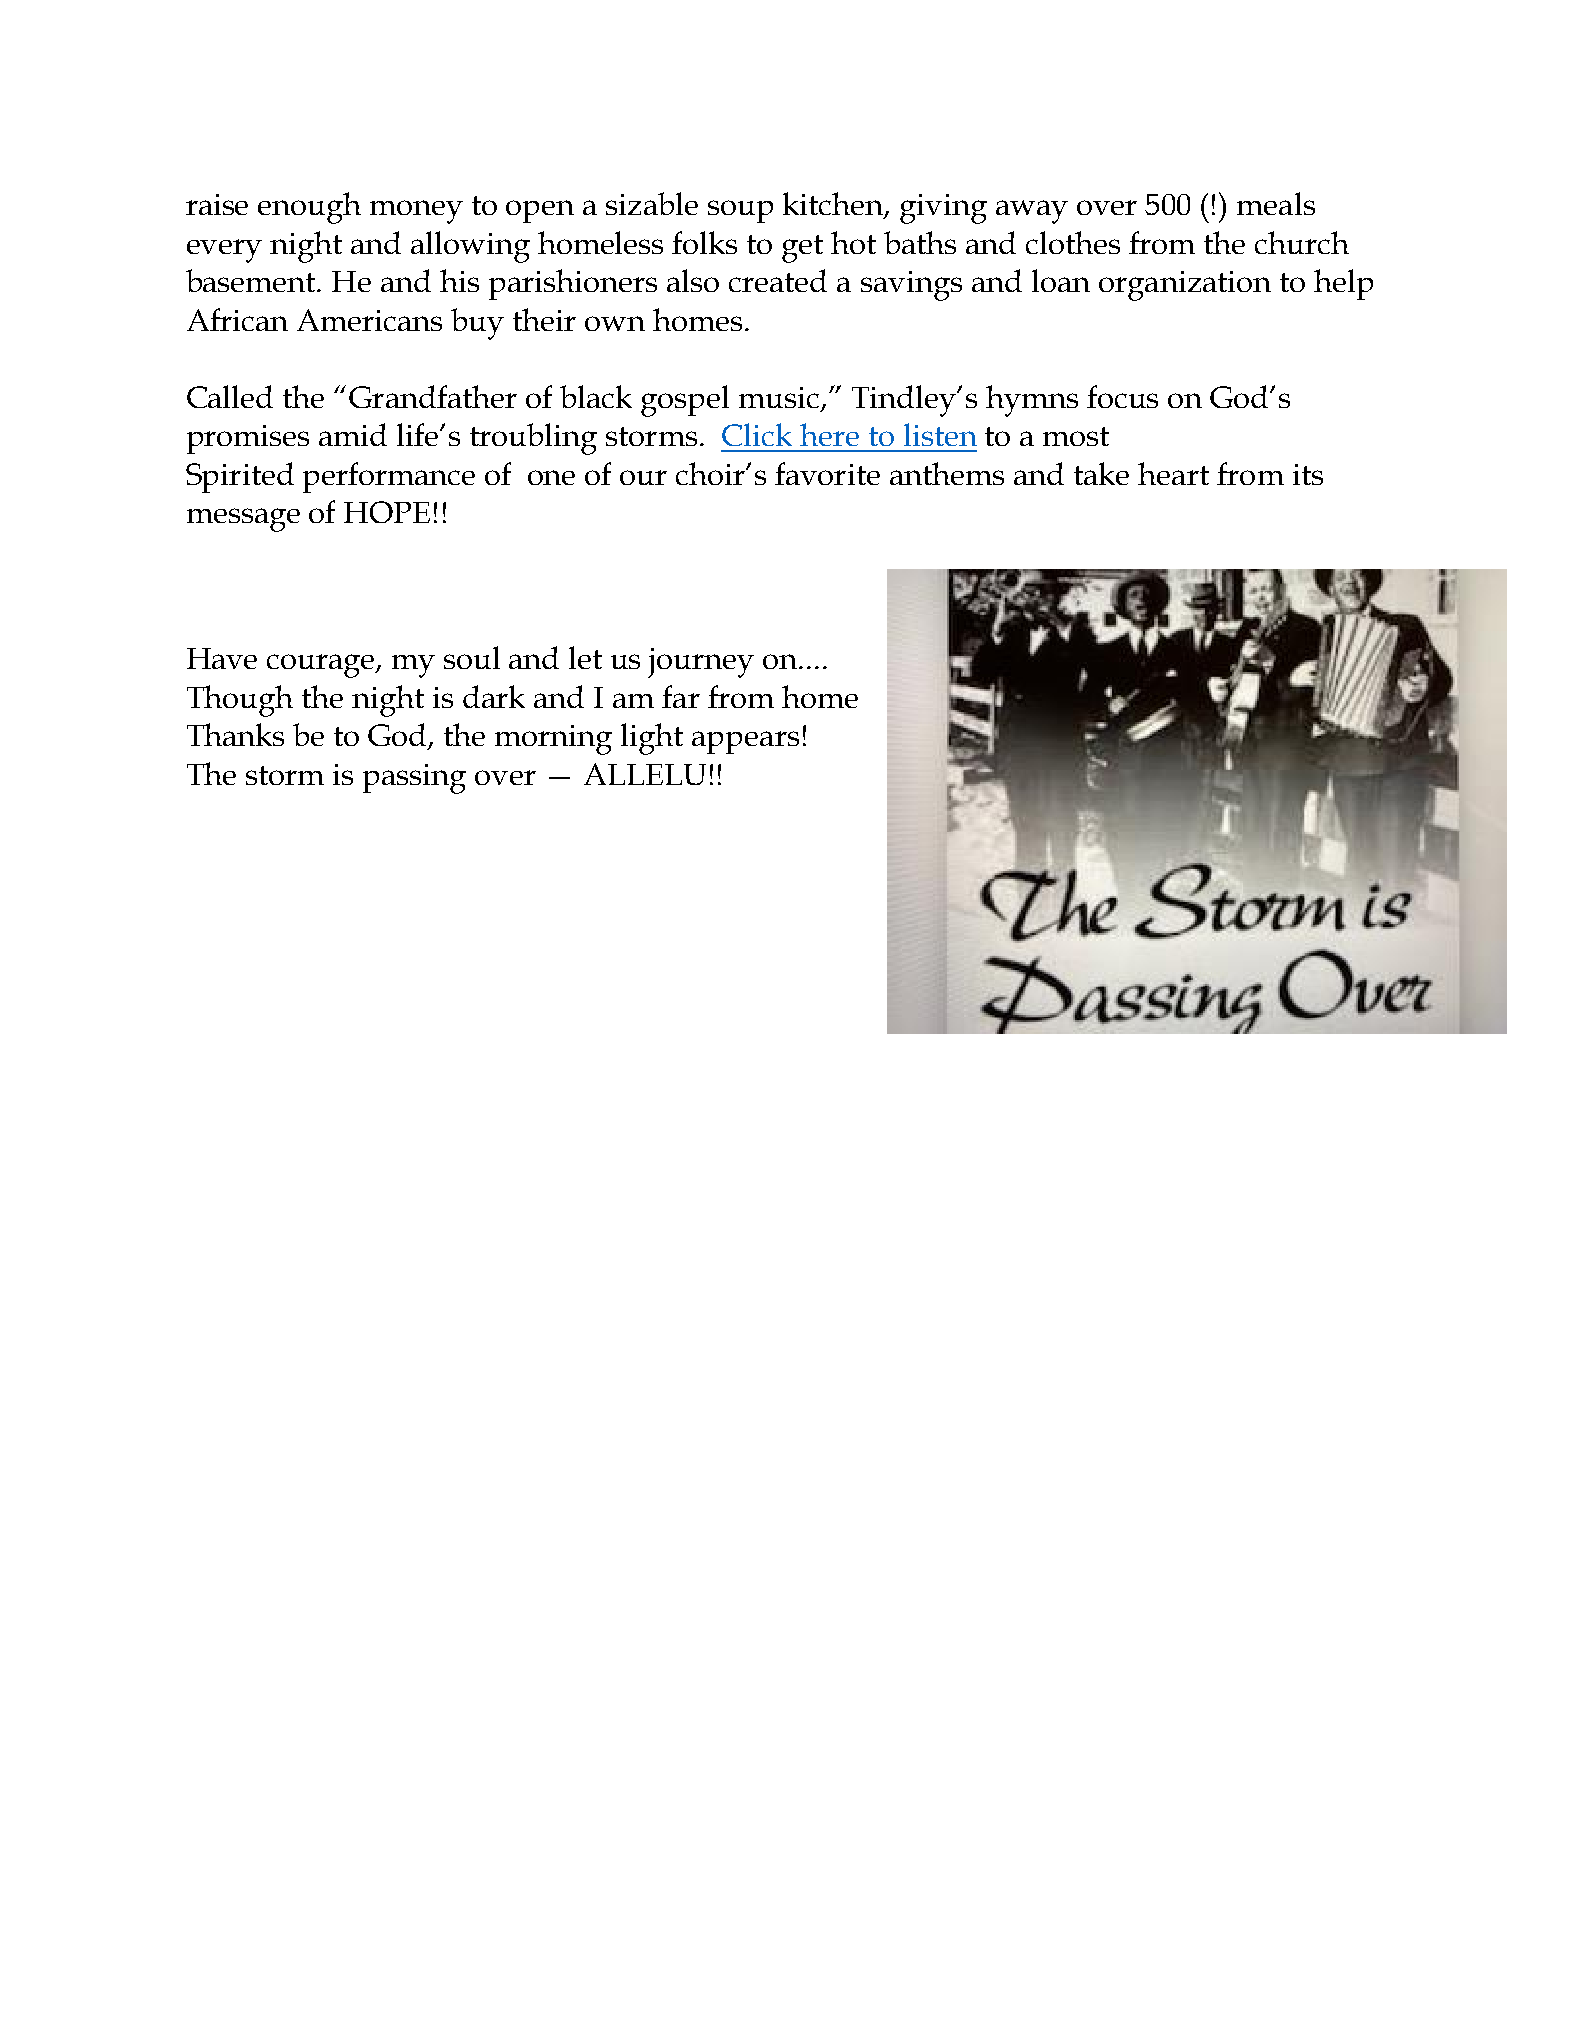 The image size is (1578, 2042). What do you see at coordinates (353, 434) in the document?
I see `amid` at bounding box center [353, 434].
